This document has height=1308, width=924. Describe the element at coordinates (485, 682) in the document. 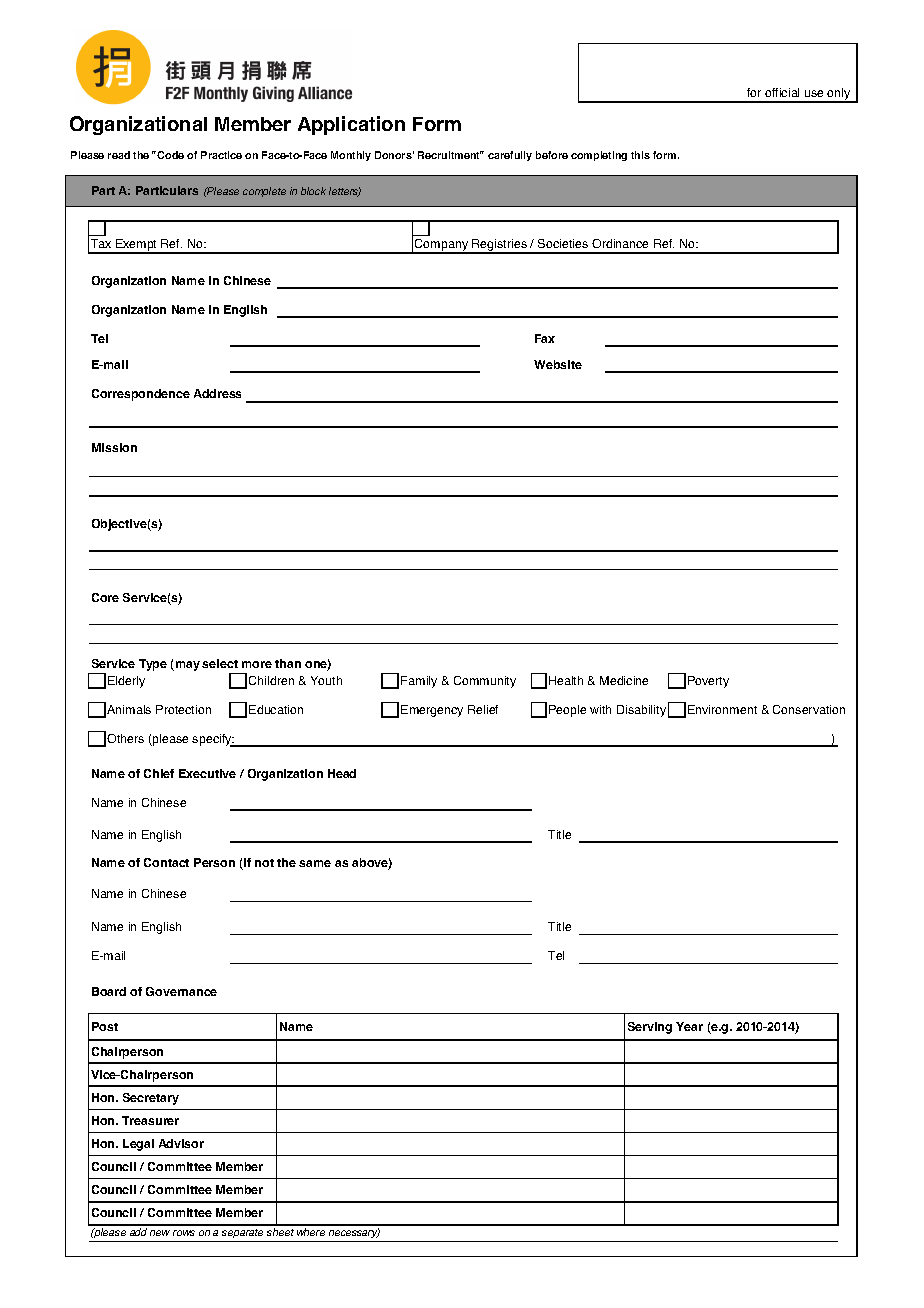

I see `Community` at that location.
